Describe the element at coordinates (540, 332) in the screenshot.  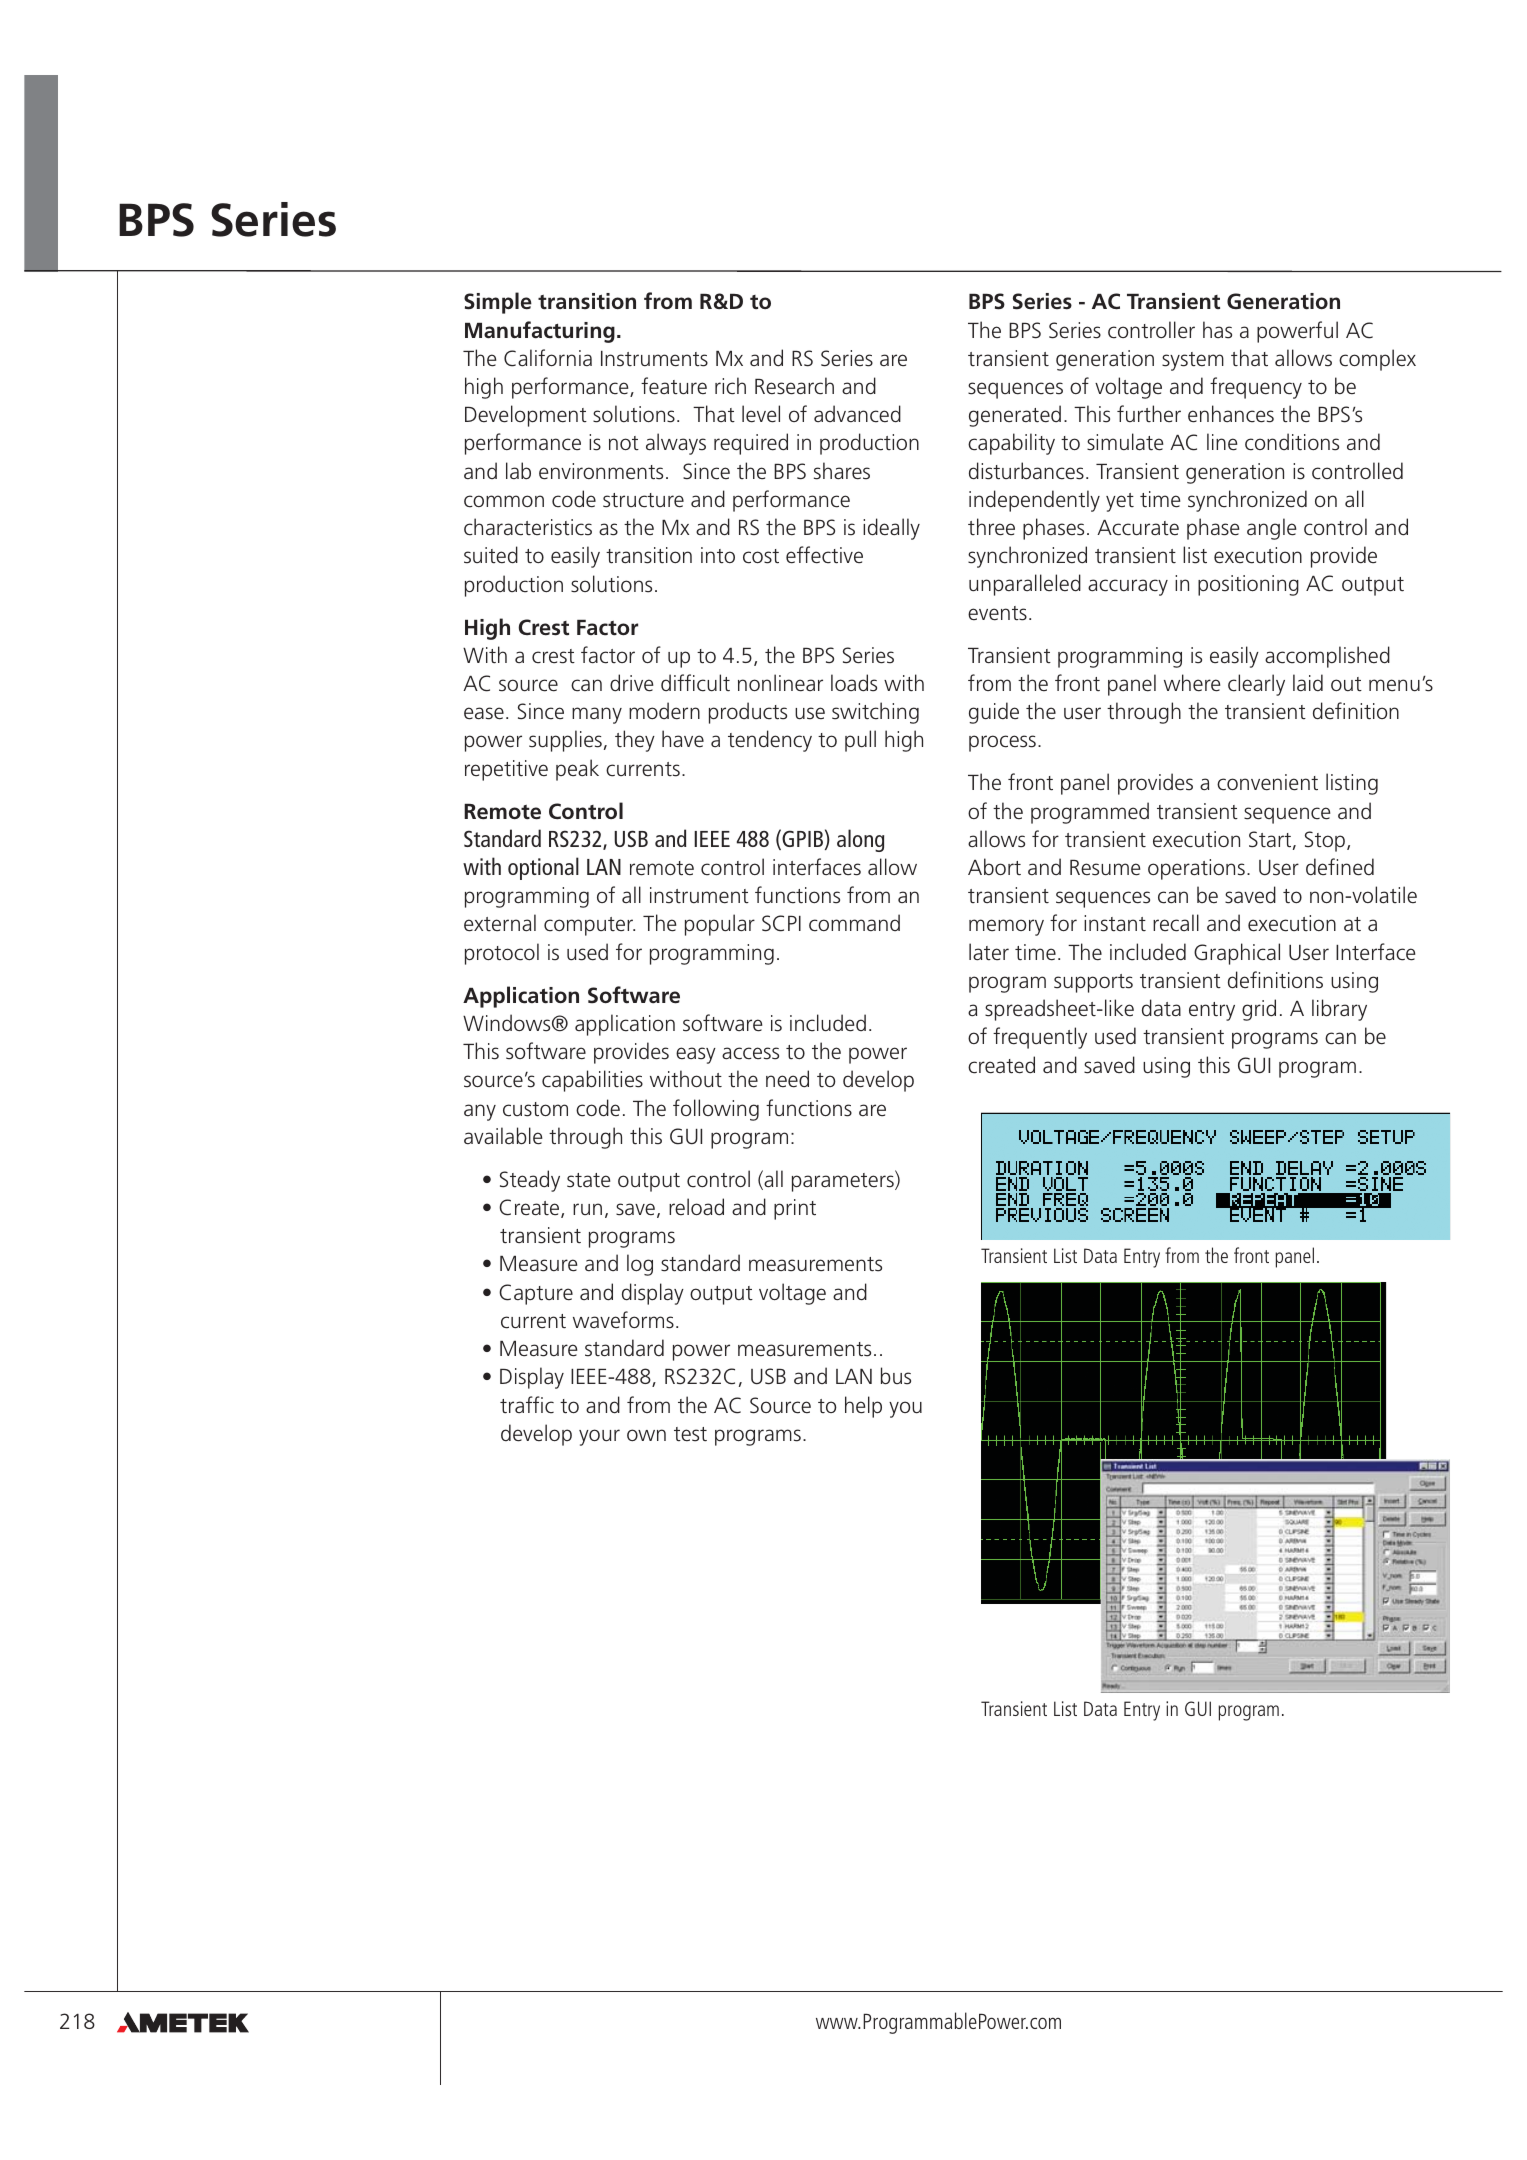
I see `Manufacturing` at that location.
